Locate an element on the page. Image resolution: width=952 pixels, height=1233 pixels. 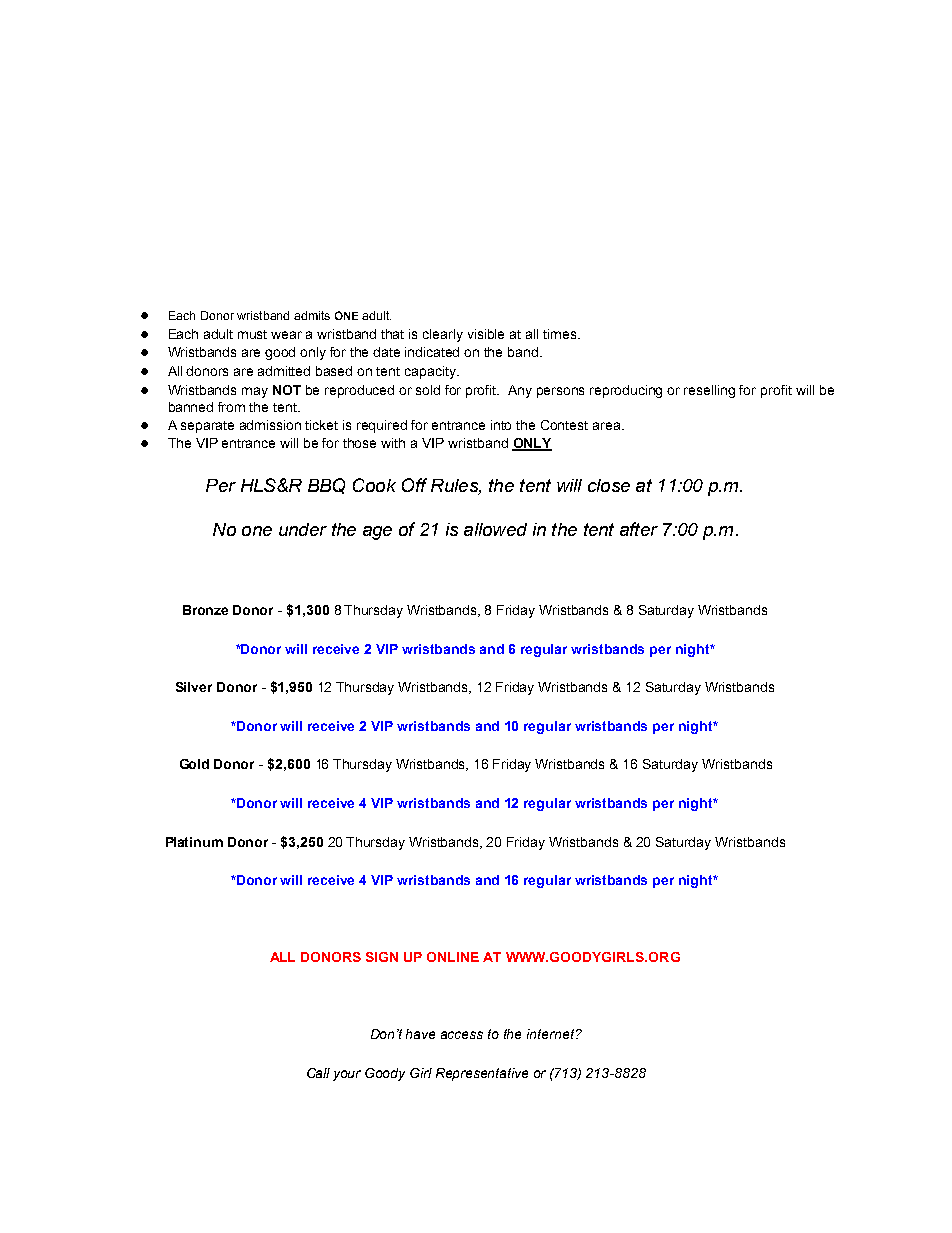
after is located at coordinates (639, 529).
